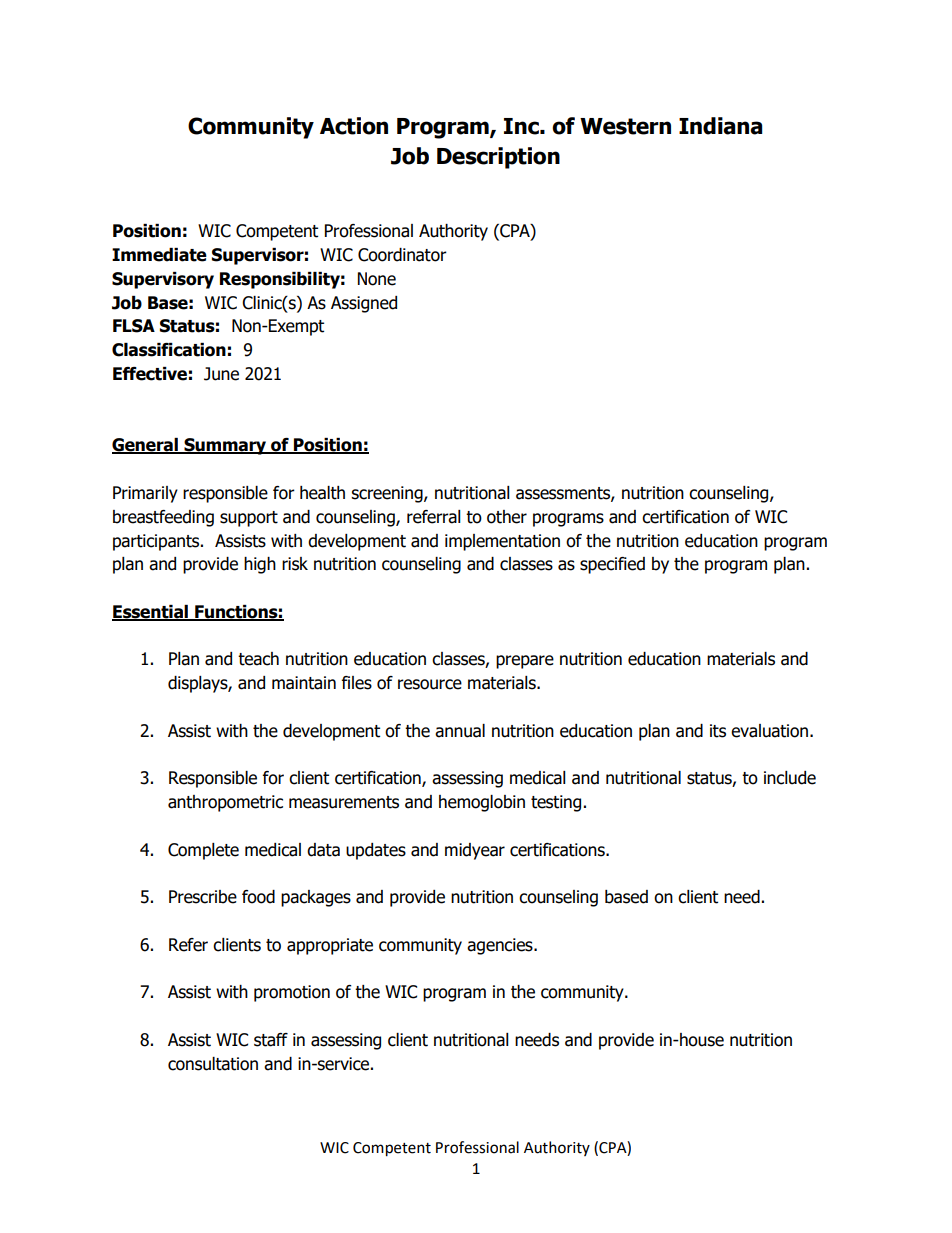  I want to click on Indiana, so click(720, 126).
